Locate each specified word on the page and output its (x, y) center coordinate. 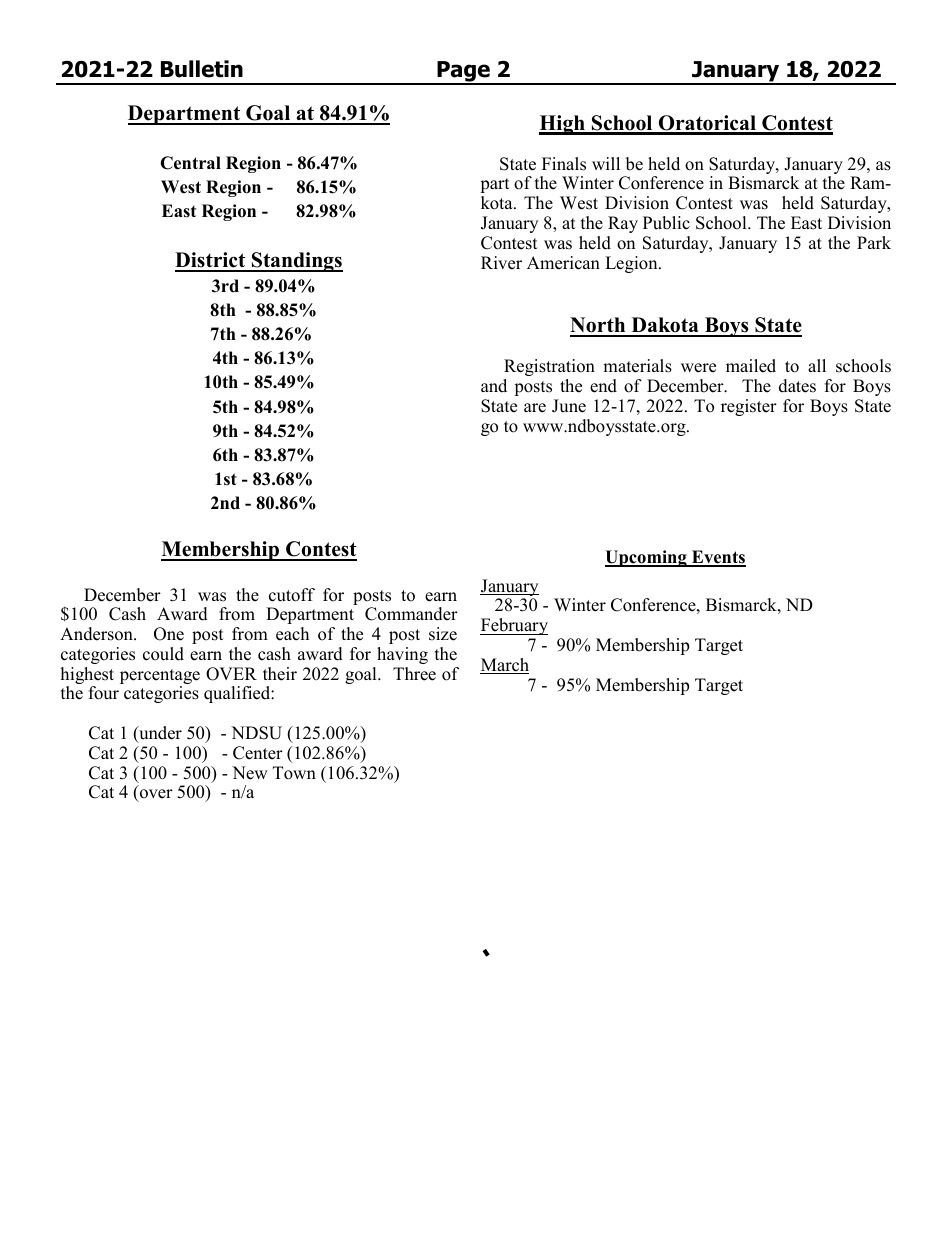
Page (463, 73)
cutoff (292, 595)
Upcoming (647, 558)
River (501, 263)
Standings (296, 262)
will (606, 163)
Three (414, 674)
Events (718, 558)
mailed (751, 366)
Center (258, 753)
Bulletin (202, 69)
